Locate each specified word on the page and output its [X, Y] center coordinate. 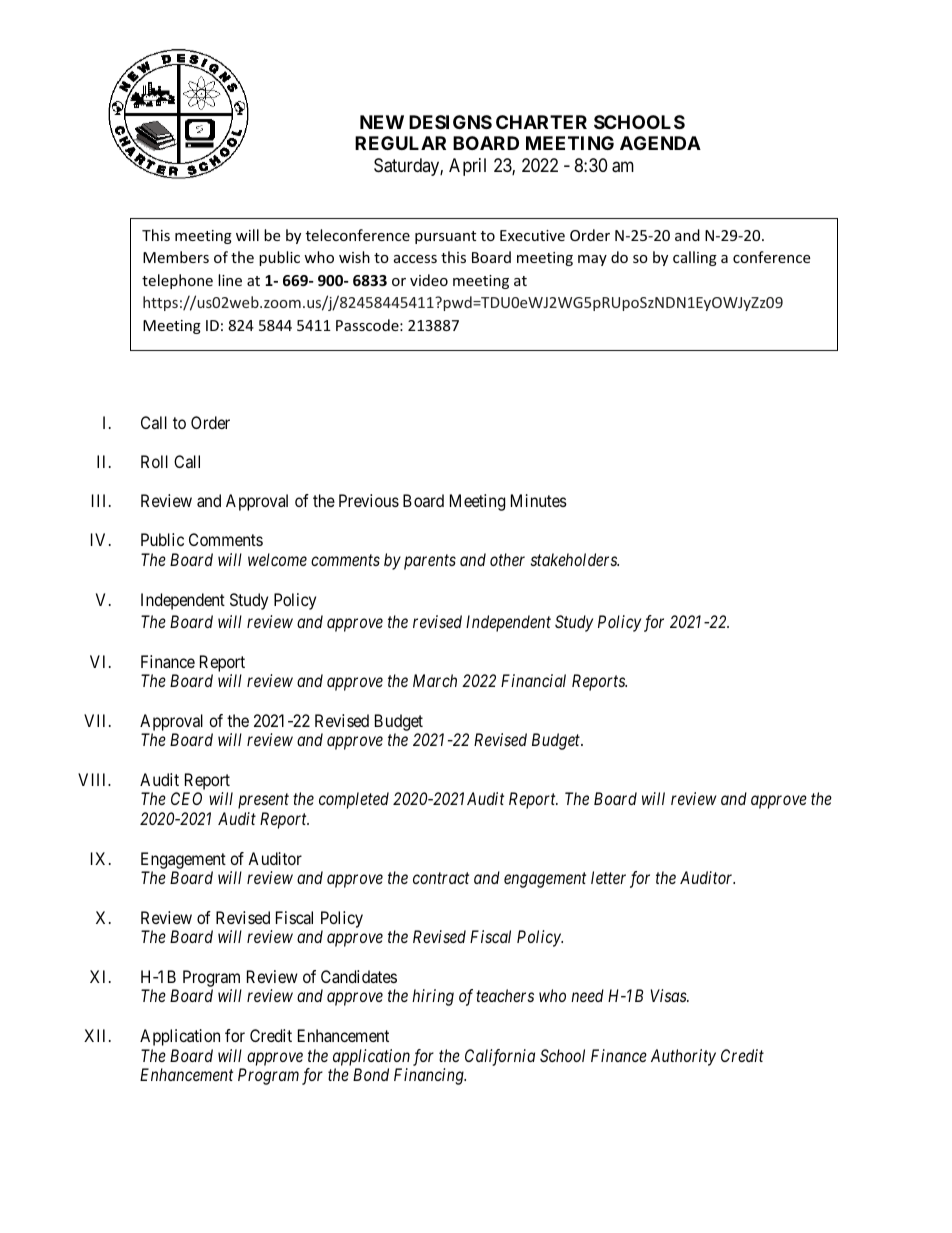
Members [176, 257]
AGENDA [660, 143]
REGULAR [400, 143]
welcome [277, 559]
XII [97, 1035]
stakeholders [575, 559]
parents [430, 562]
